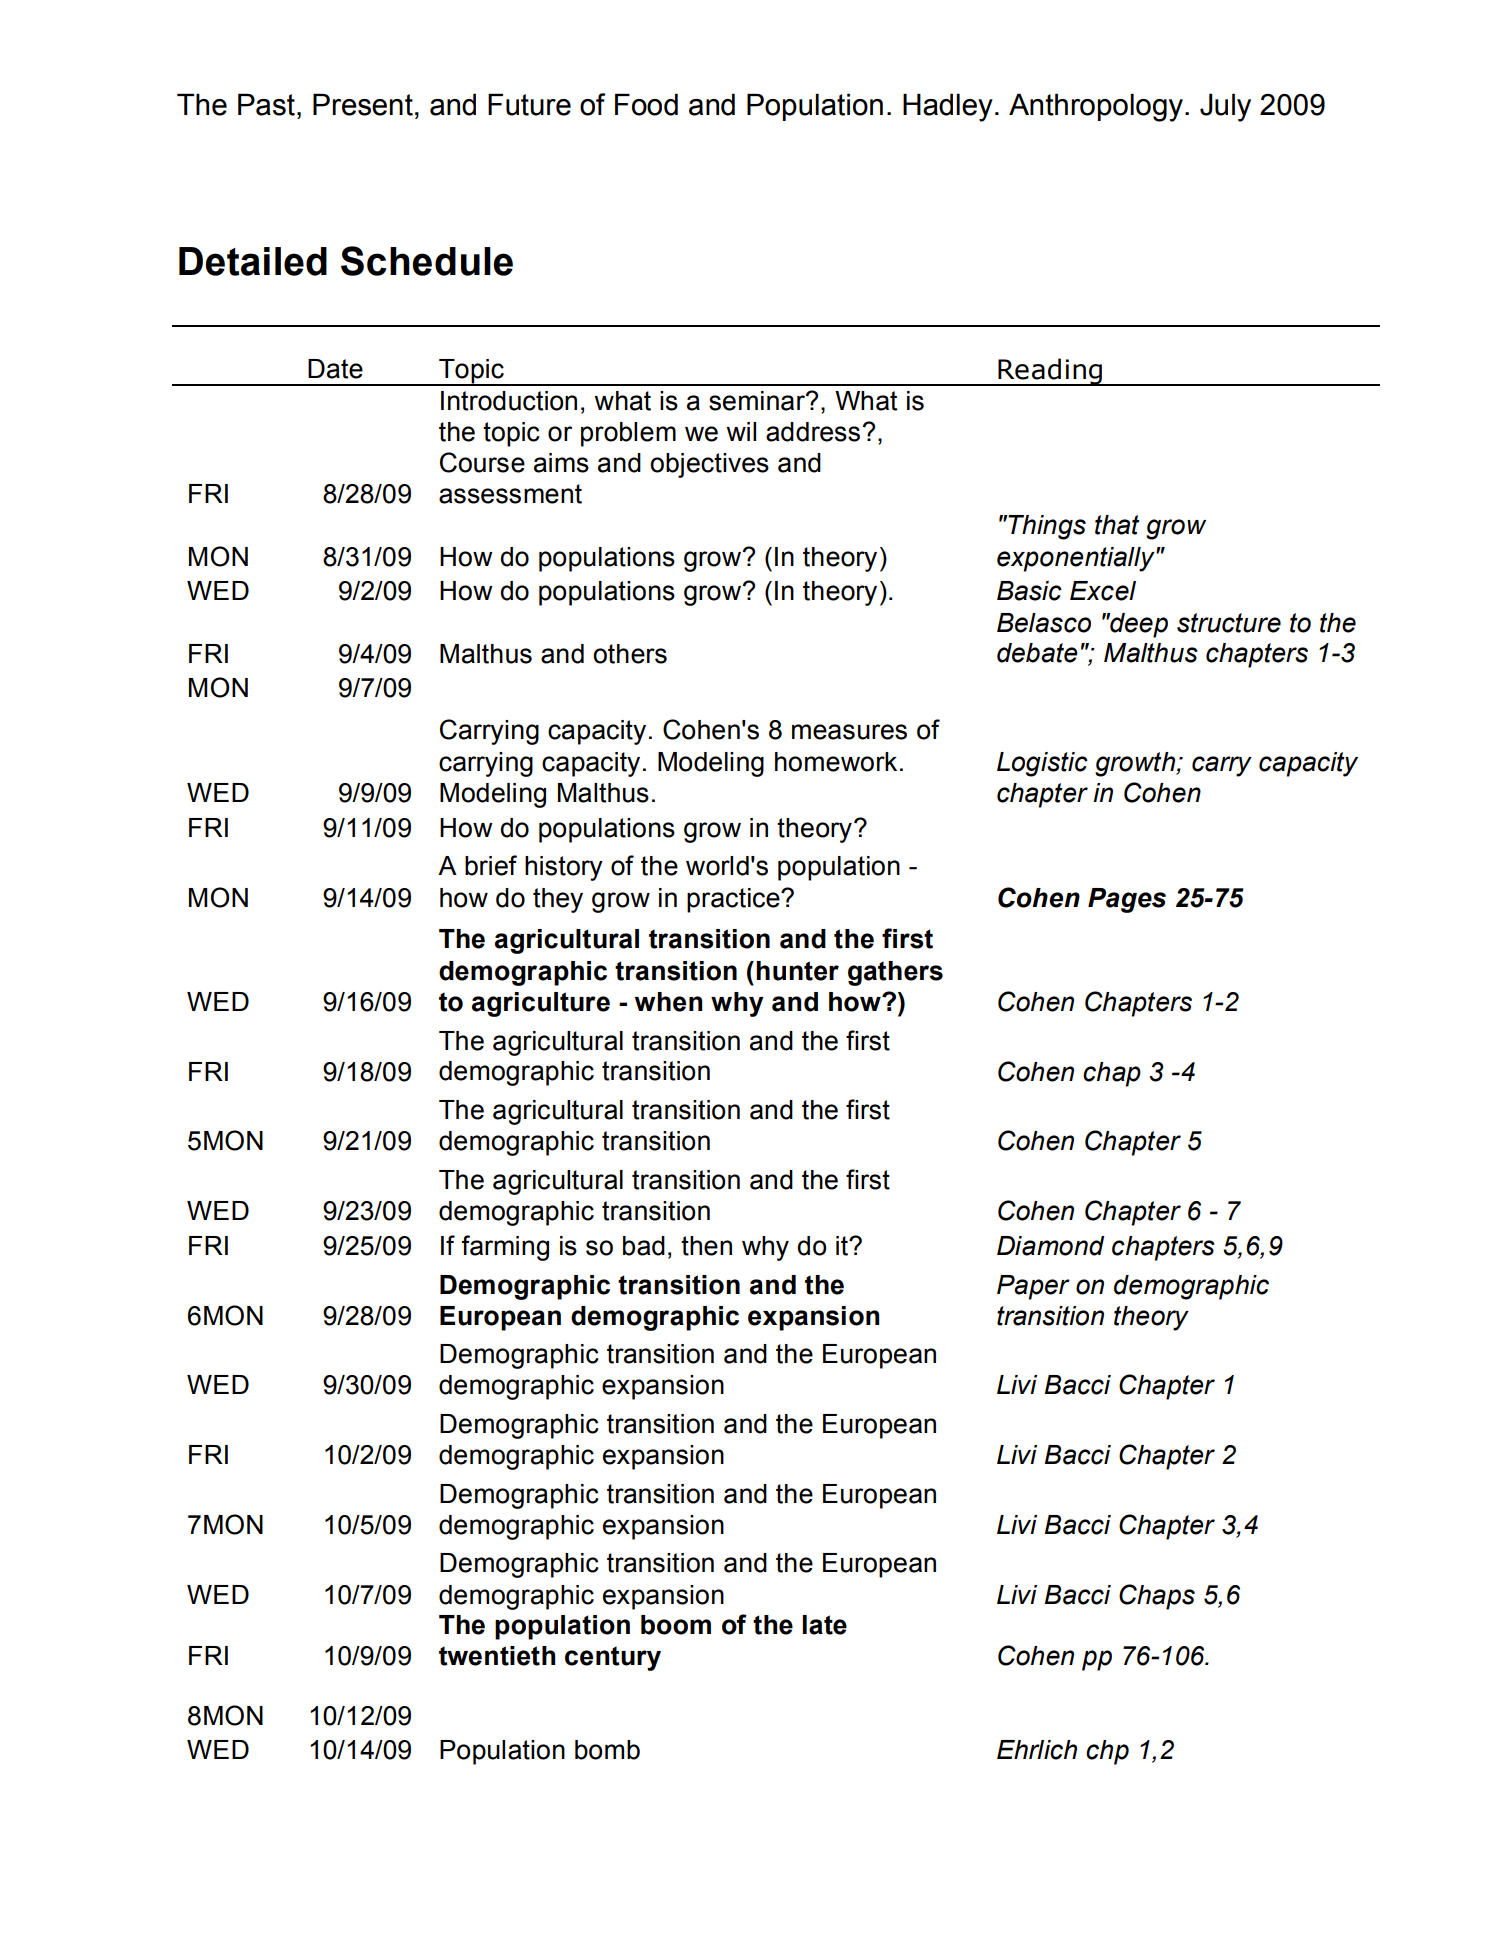 This image has width=1502, height=1944. I want to click on then, so click(706, 1246).
